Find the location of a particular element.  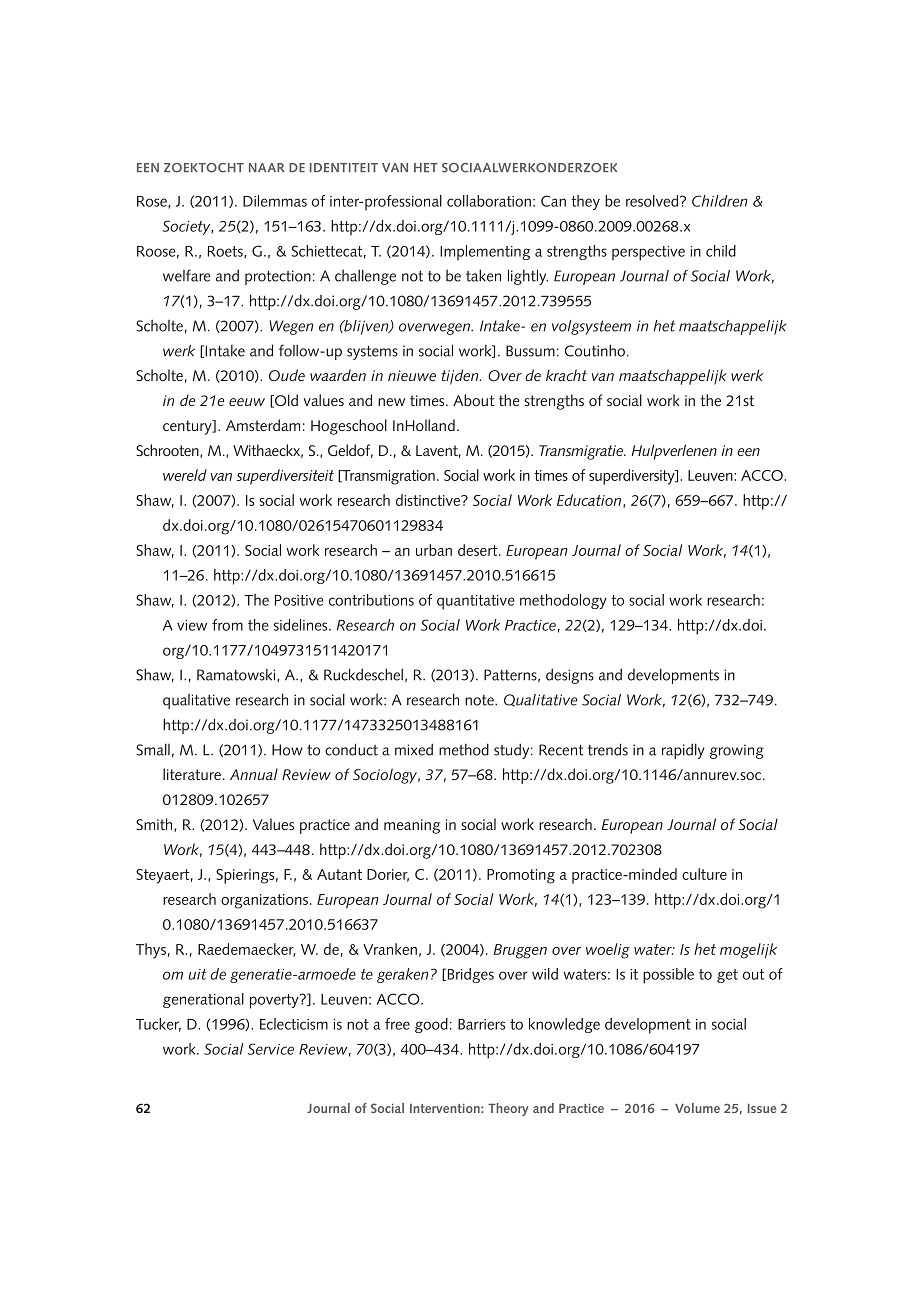

quantitative is located at coordinates (476, 602).
